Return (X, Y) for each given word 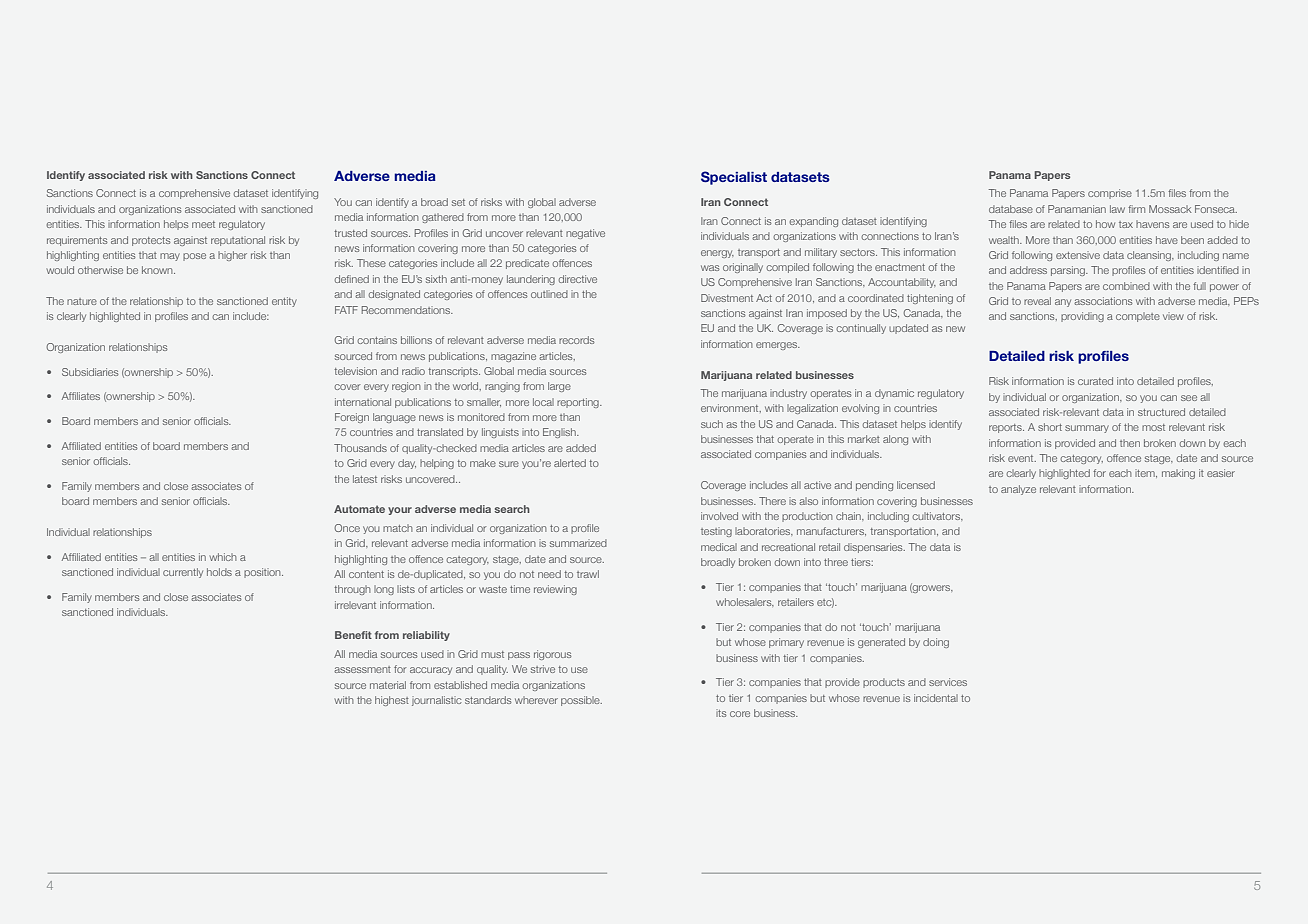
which (223, 557)
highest (392, 701)
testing (716, 532)
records (576, 340)
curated (1095, 381)
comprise (1110, 194)
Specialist (734, 178)
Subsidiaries (90, 372)
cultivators (937, 516)
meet (203, 224)
